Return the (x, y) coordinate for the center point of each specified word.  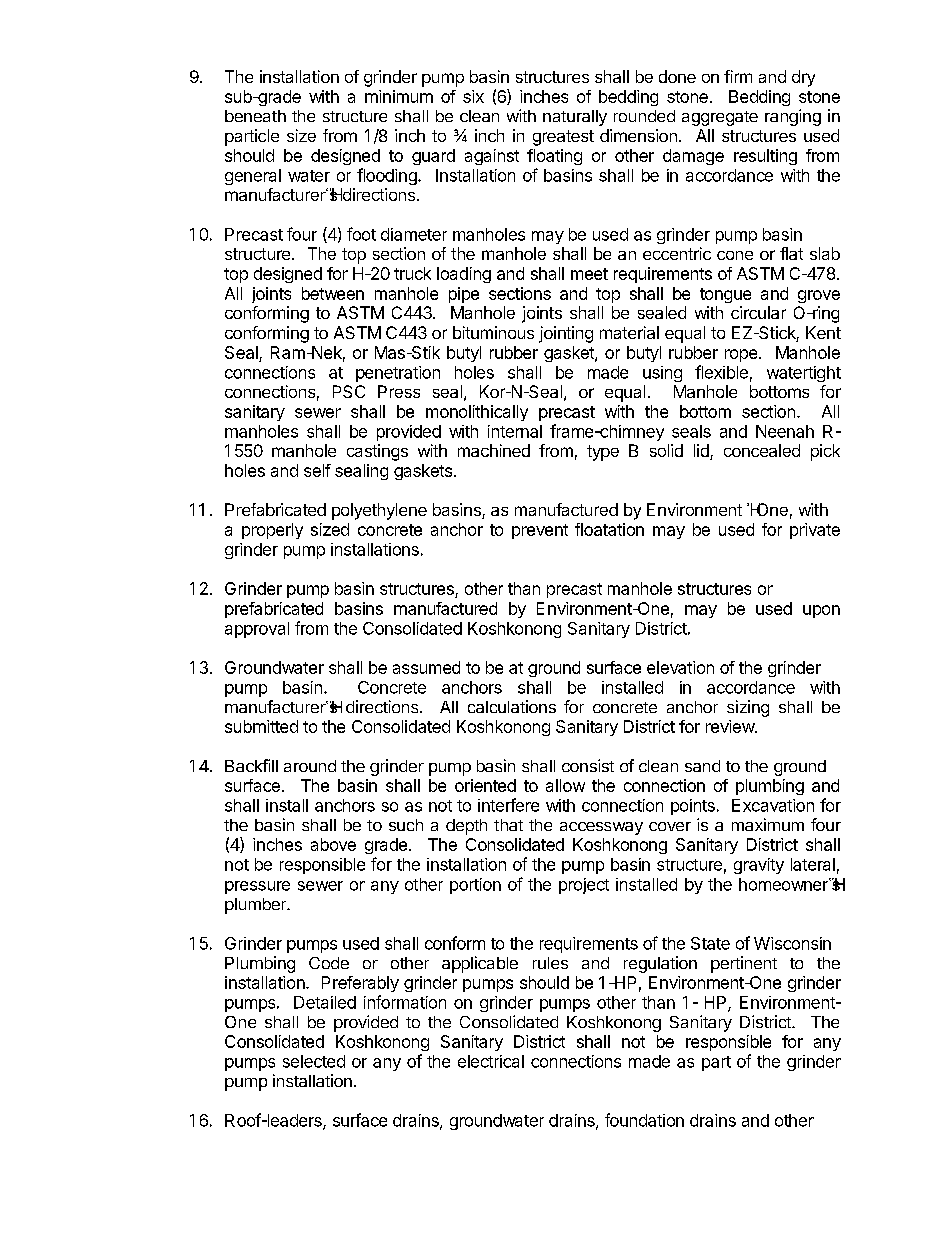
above (333, 844)
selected (314, 1061)
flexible (721, 372)
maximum (768, 824)
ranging (793, 117)
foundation (644, 1120)
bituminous (493, 332)
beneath (255, 116)
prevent (540, 531)
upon (821, 611)
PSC (349, 391)
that (508, 825)
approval (257, 630)
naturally (575, 118)
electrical (491, 1061)
